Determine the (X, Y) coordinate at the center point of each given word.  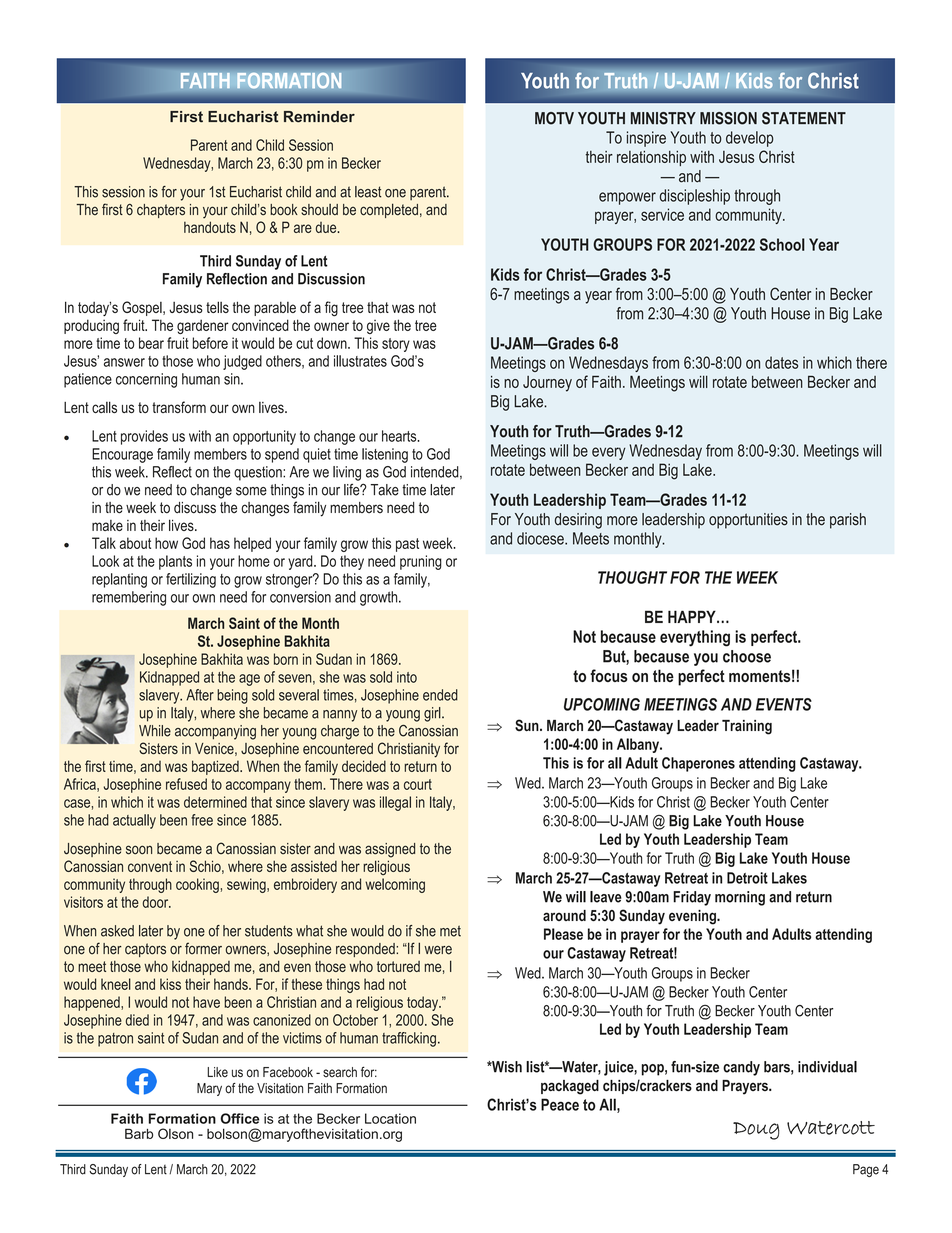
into (407, 677)
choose (747, 656)
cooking (197, 885)
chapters (161, 211)
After (200, 695)
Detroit (747, 878)
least (368, 192)
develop (750, 139)
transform (179, 407)
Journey (547, 384)
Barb (139, 1133)
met (450, 931)
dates (781, 362)
